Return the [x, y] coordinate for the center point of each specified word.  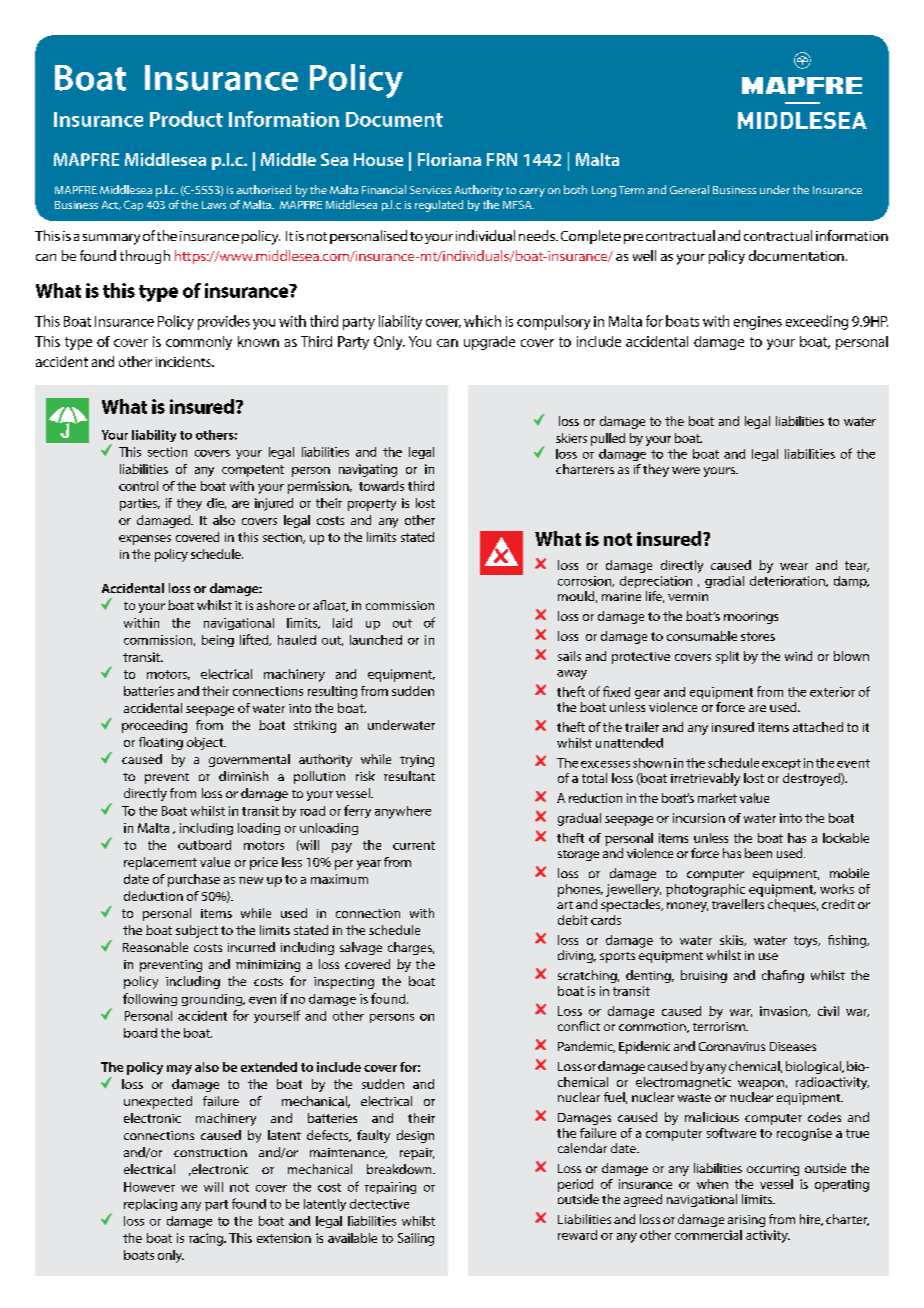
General [689, 189]
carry [532, 192]
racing [207, 1239]
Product [186, 119]
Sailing [416, 1239]
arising [746, 1221]
